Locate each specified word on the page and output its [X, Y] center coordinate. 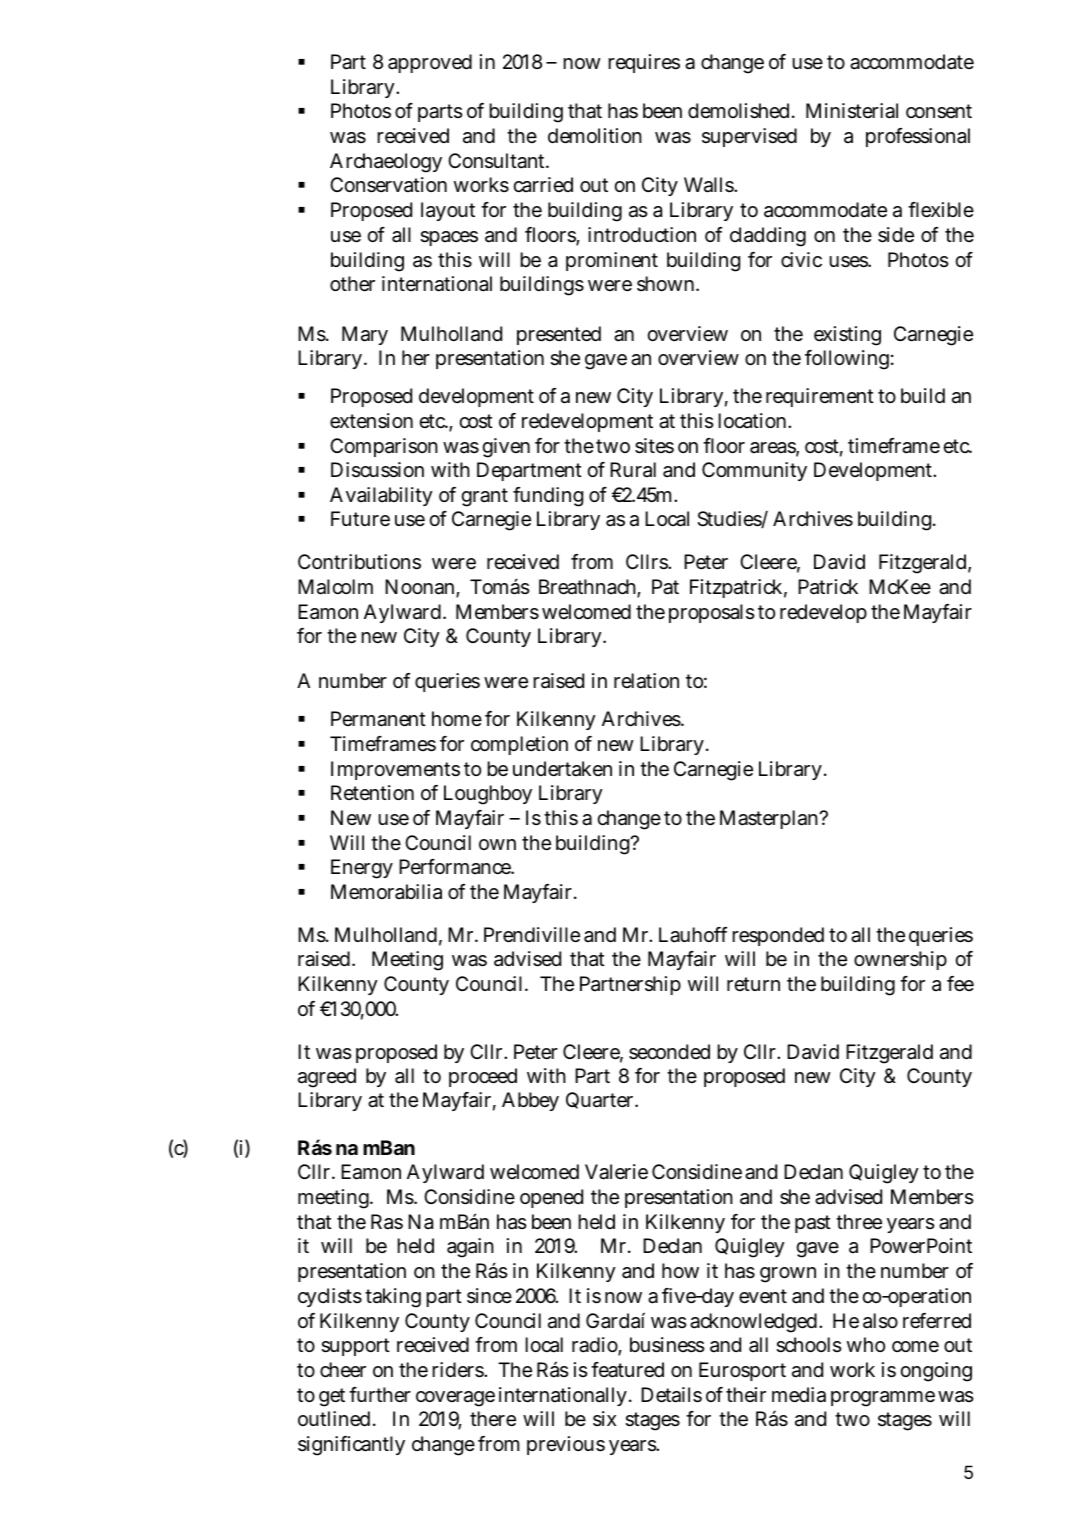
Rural [633, 470]
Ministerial [852, 111]
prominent [612, 261]
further [380, 1394]
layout [448, 211]
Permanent [378, 719]
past [813, 1224]
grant [484, 497]
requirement [820, 397]
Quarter [599, 1100]
